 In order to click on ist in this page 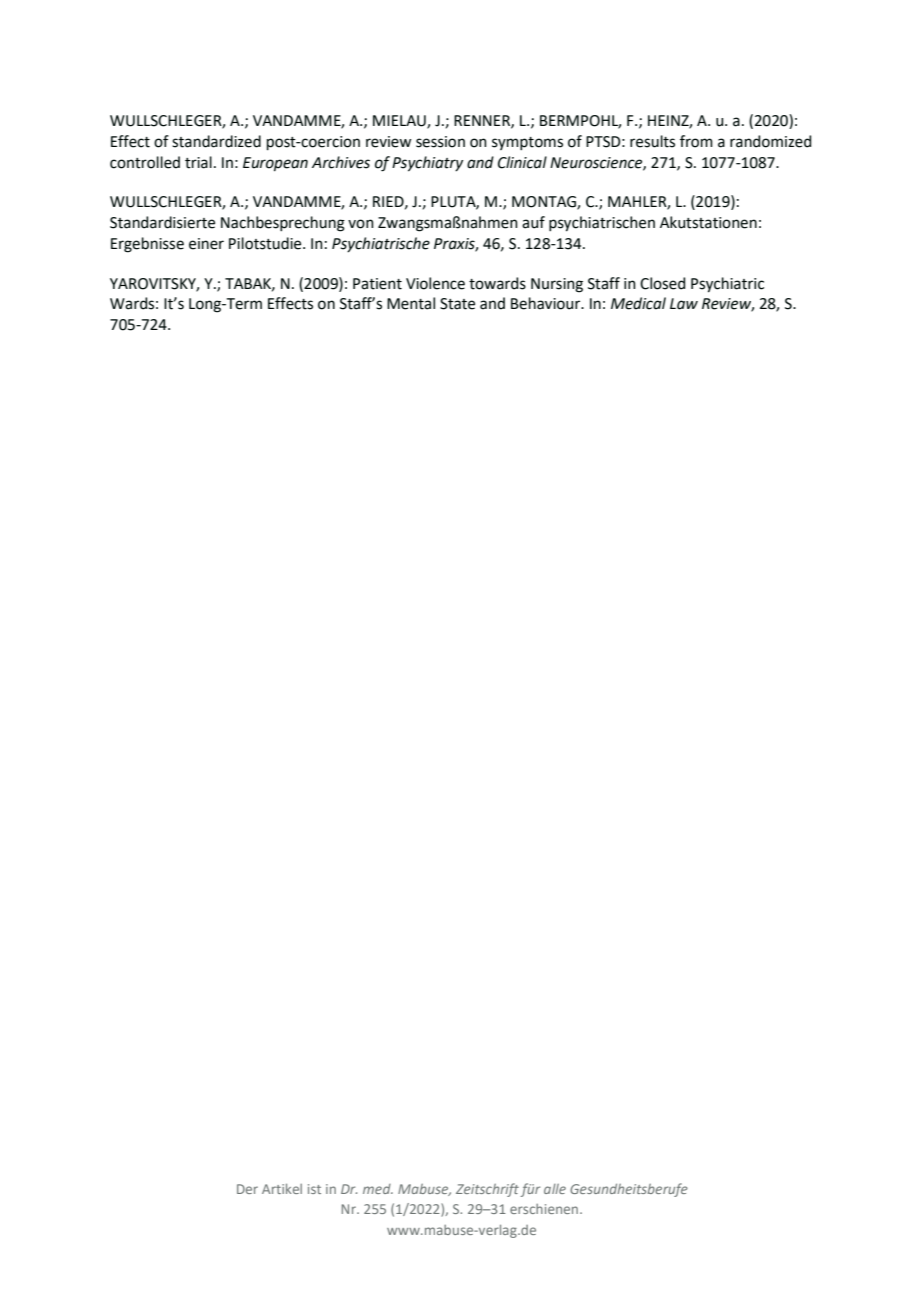, I will do `click(314, 1189)`.
